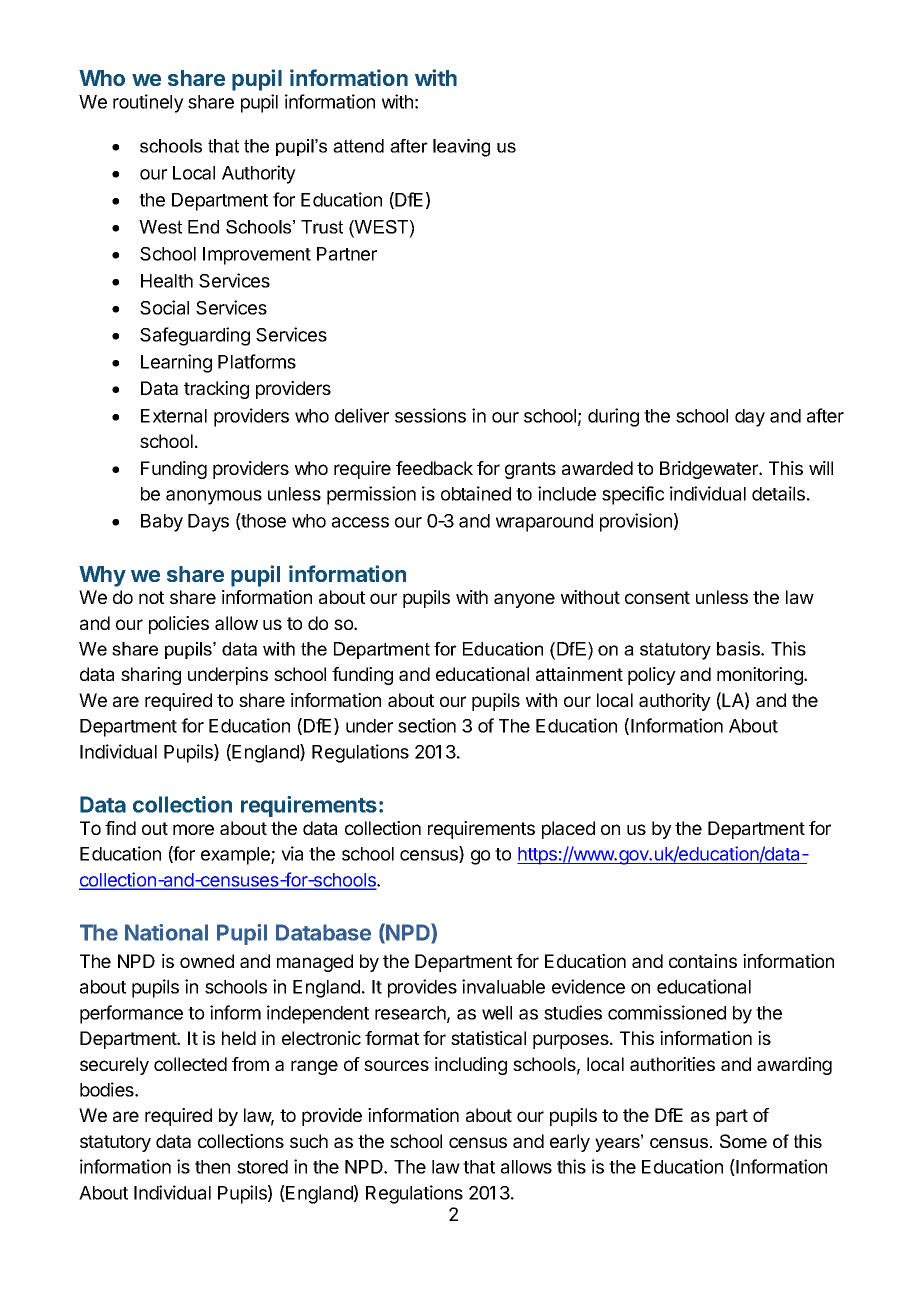  Describe the element at coordinates (358, 146) in the screenshot. I see `attend` at that location.
